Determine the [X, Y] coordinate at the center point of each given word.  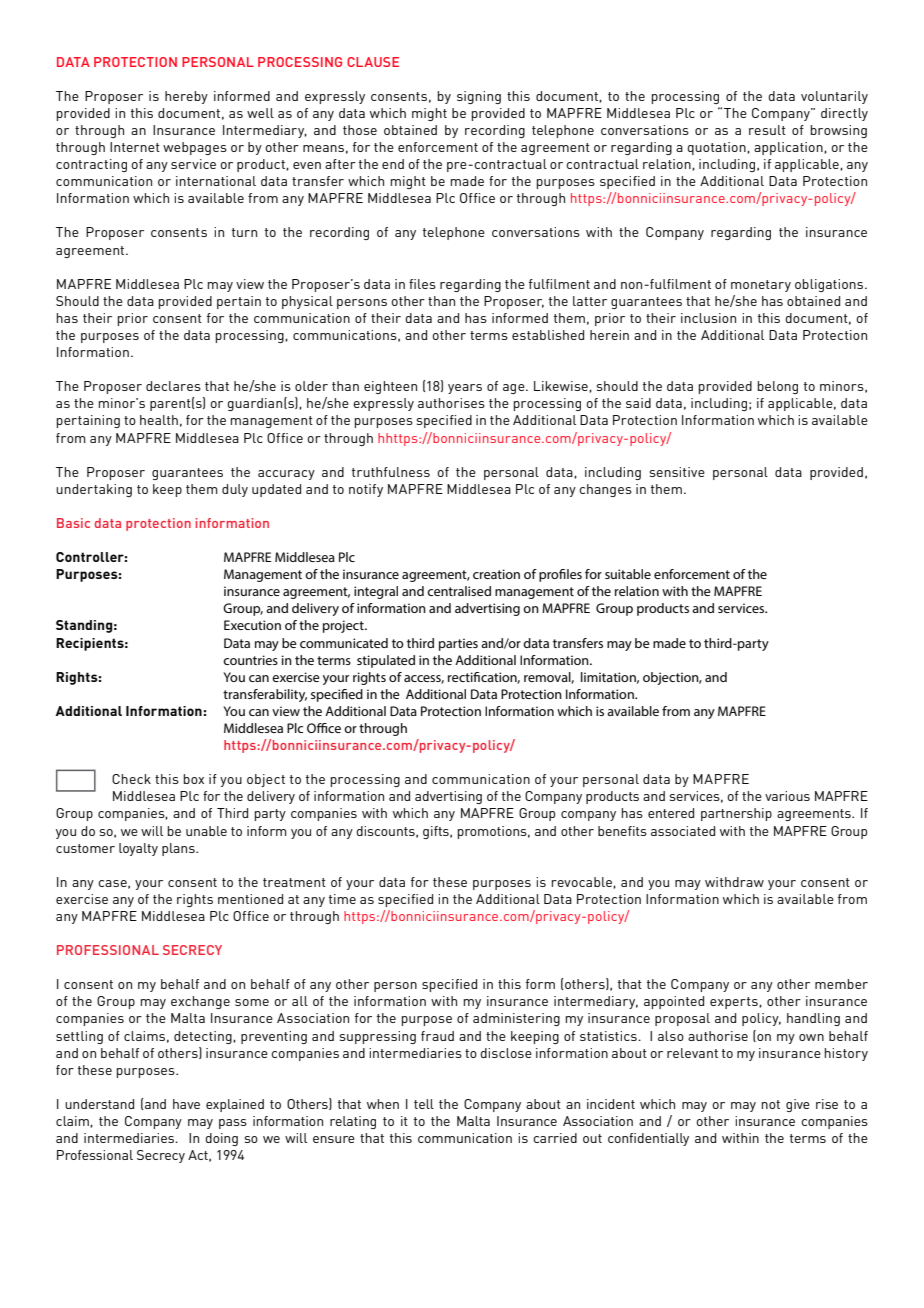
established [548, 335]
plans [179, 849]
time [342, 899]
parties [458, 644]
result [767, 130]
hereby [186, 97]
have [186, 1104]
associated [683, 831]
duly [235, 490]
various [787, 796]
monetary [761, 286]
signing [479, 97]
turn [244, 232]
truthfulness [391, 472]
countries [250, 660]
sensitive [677, 472]
